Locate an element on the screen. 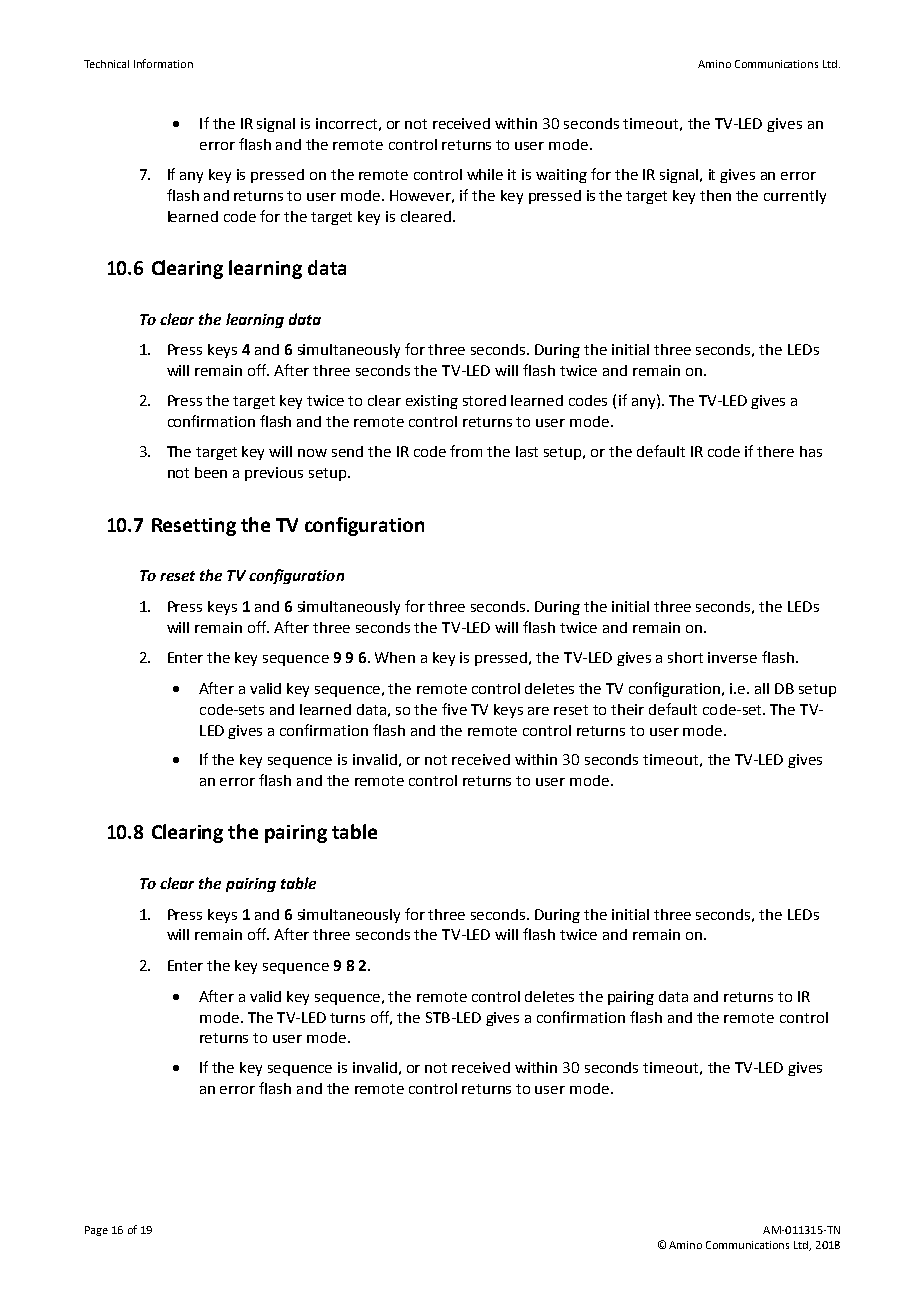 The image size is (924, 1308). Page is located at coordinates (96, 1231).
